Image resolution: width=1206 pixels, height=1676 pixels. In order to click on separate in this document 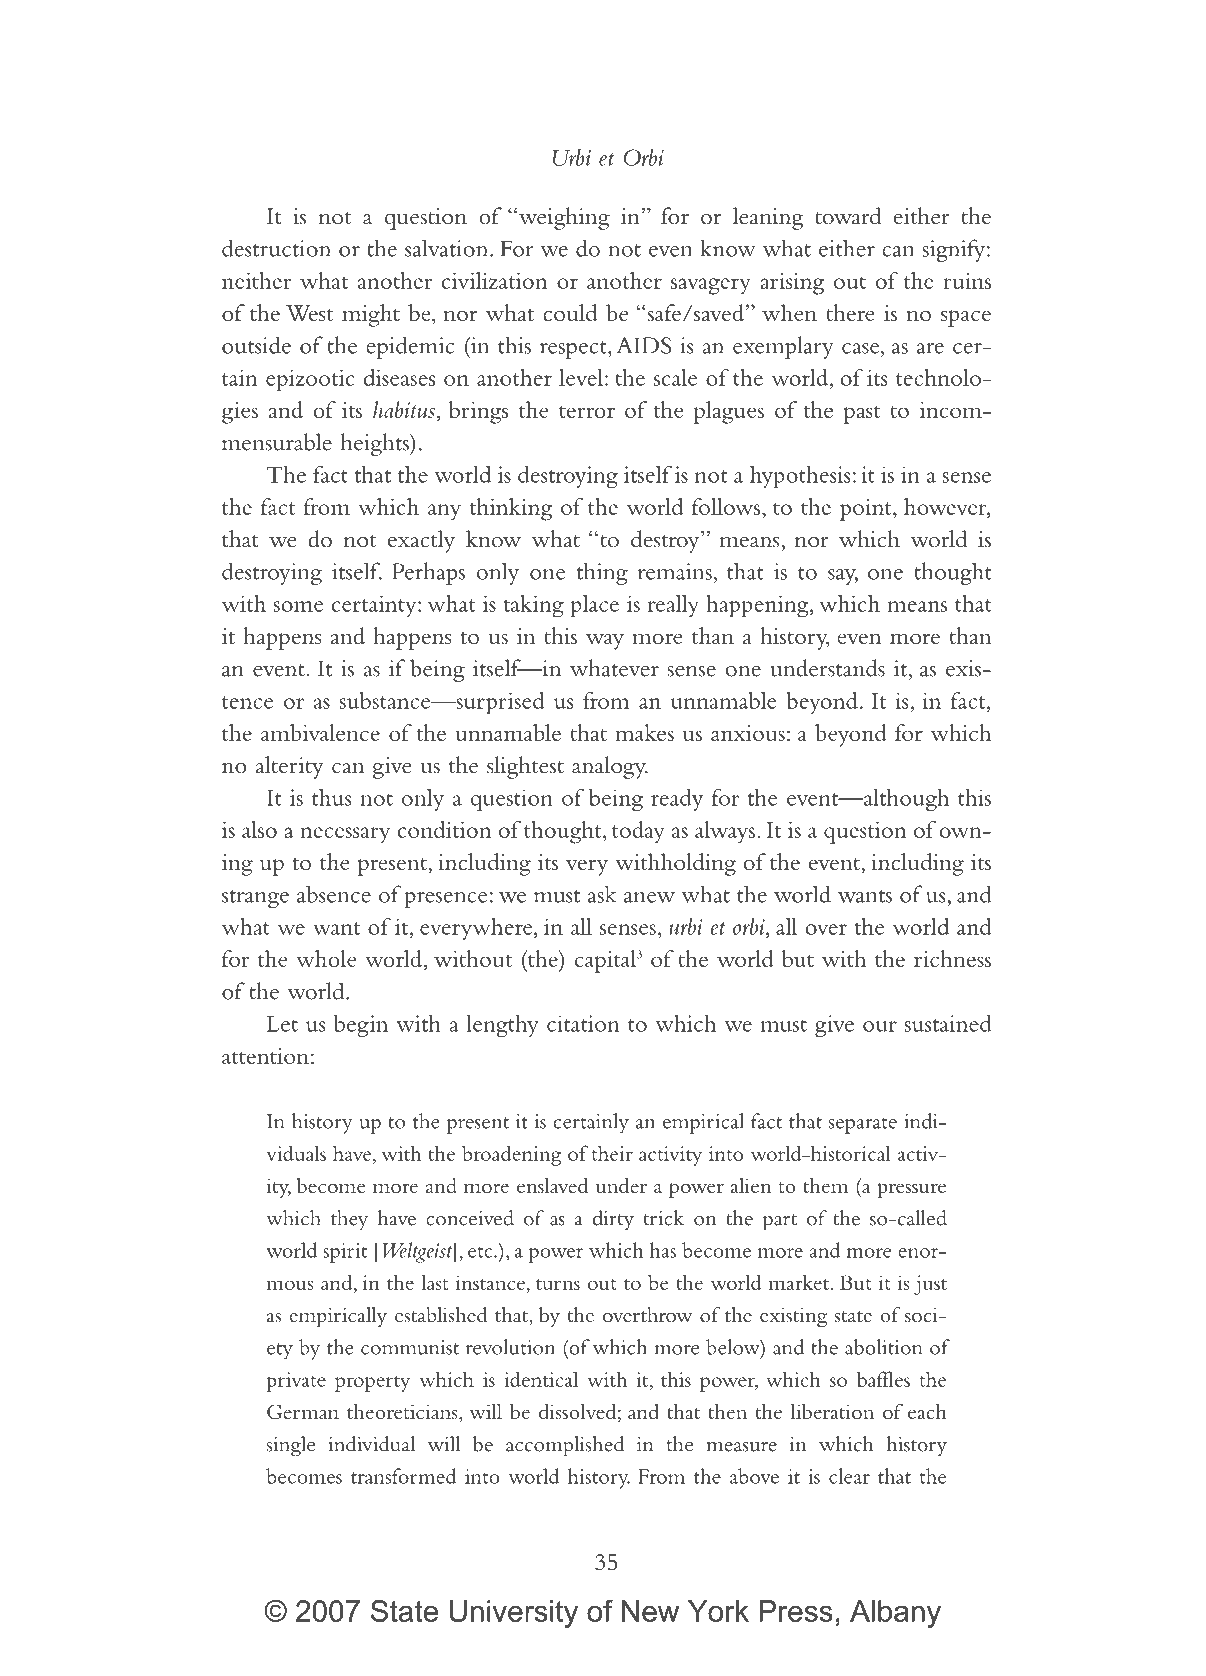, I will do `click(863, 1125)`.
